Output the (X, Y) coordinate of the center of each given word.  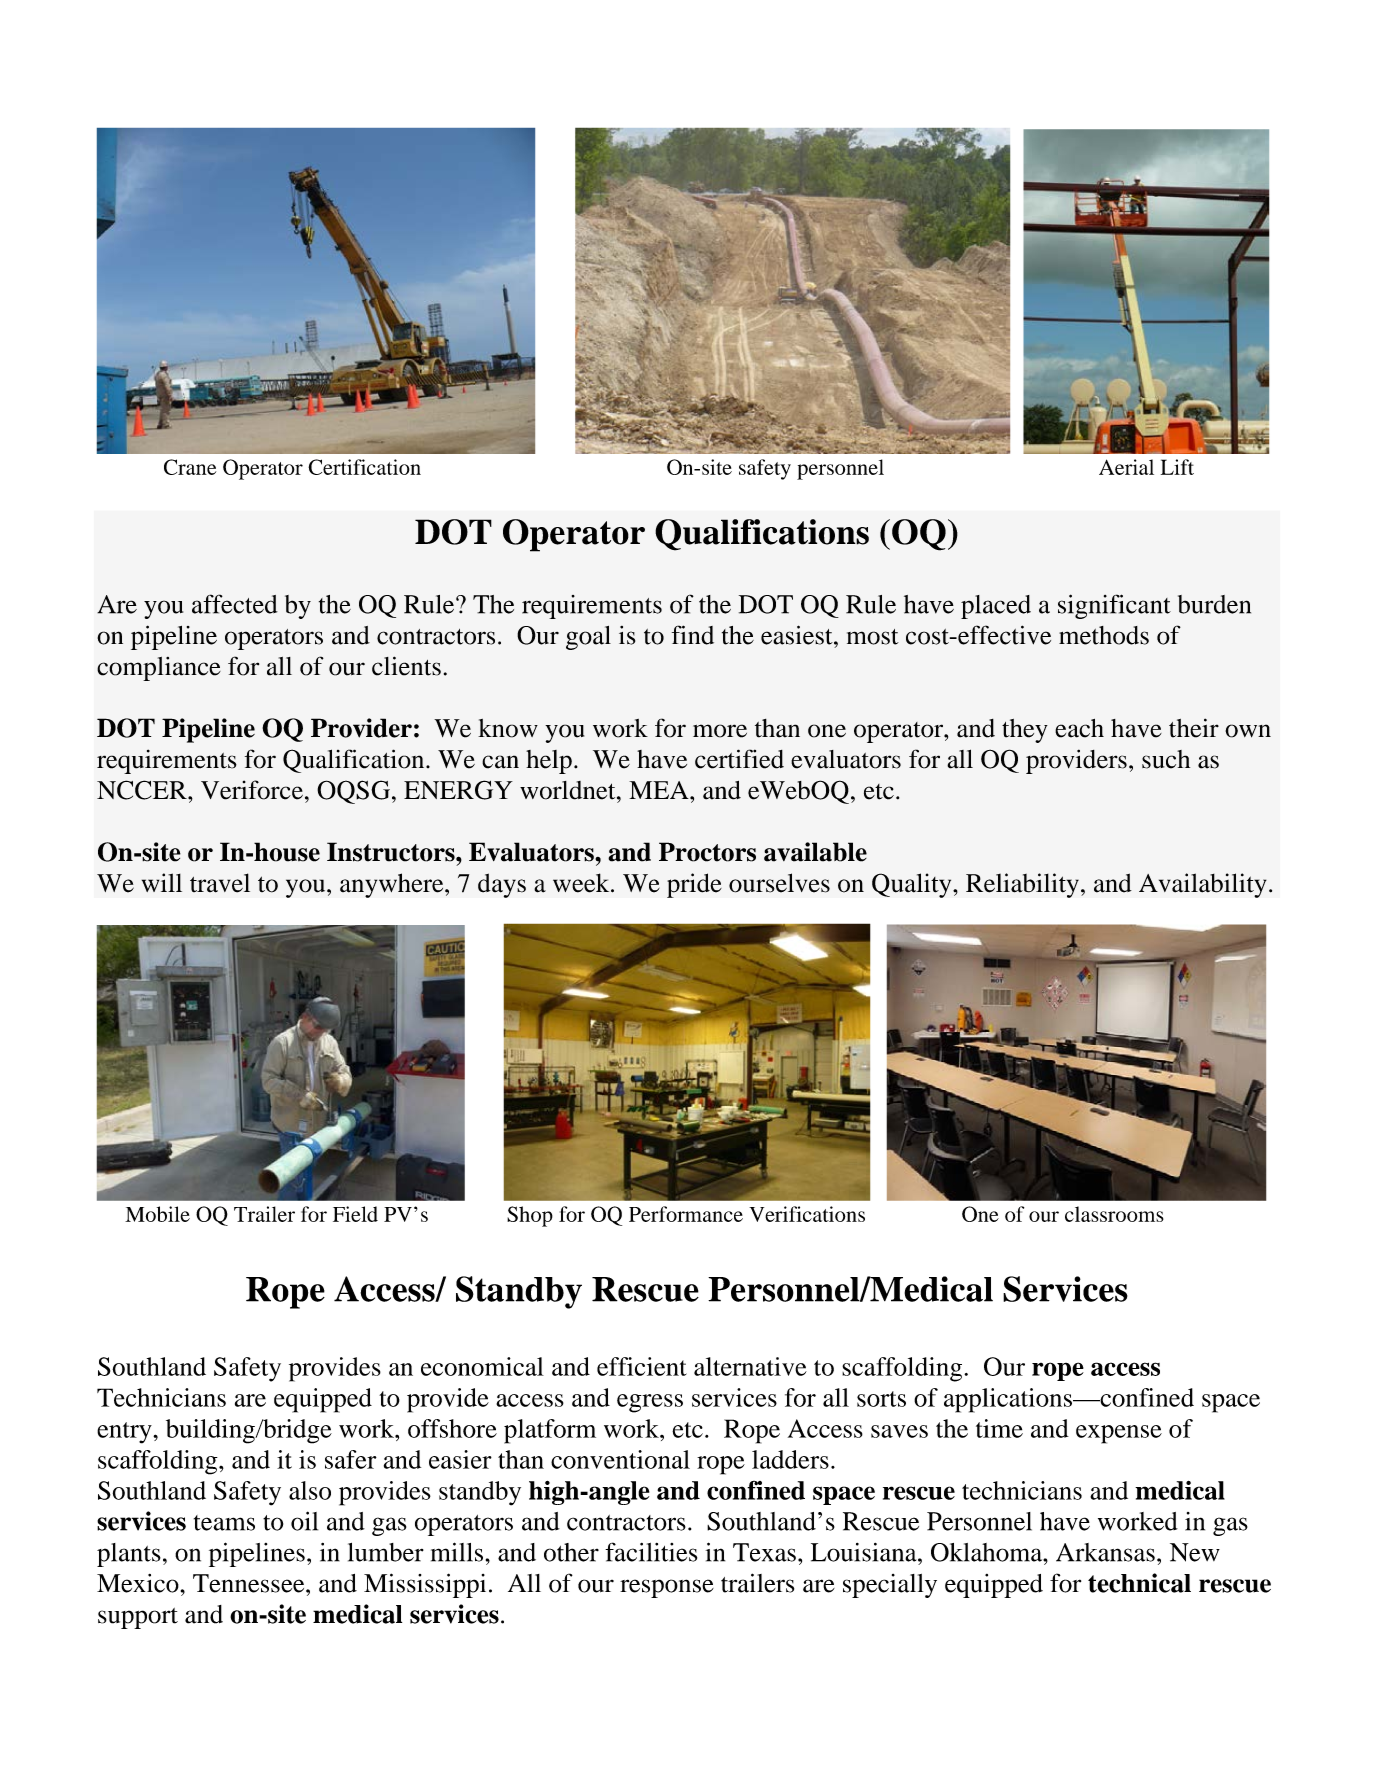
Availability (1203, 885)
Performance (686, 1214)
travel (220, 883)
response (667, 1588)
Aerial (1126, 467)
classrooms (1114, 1214)
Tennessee (250, 1583)
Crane (190, 467)
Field (355, 1214)
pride (694, 885)
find (693, 635)
